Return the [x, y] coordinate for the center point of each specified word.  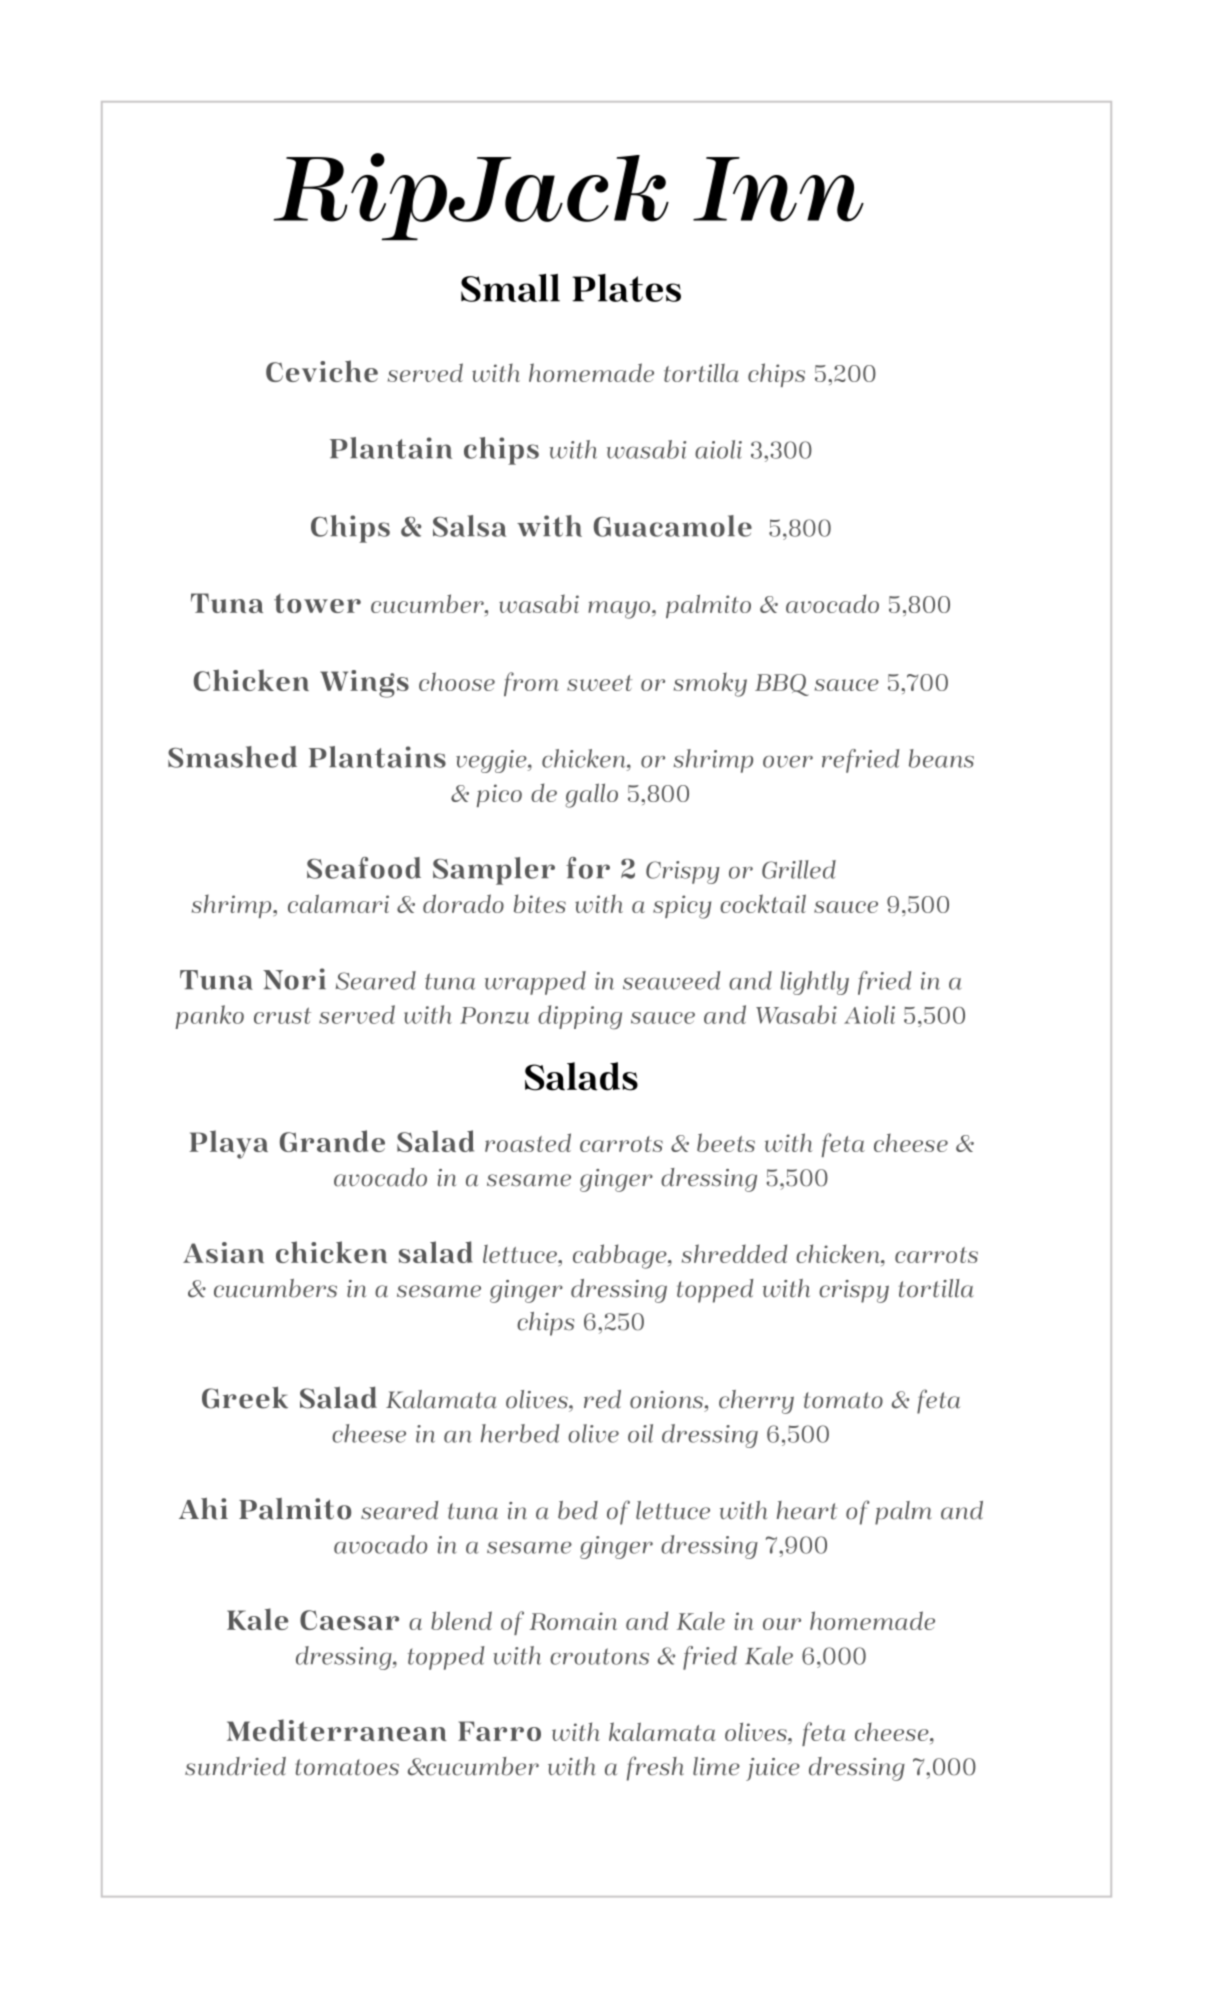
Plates [626, 288]
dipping [580, 1017]
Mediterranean [337, 1730]
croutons [599, 1656]
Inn [778, 189]
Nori [294, 979]
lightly [814, 983]
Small [510, 288]
